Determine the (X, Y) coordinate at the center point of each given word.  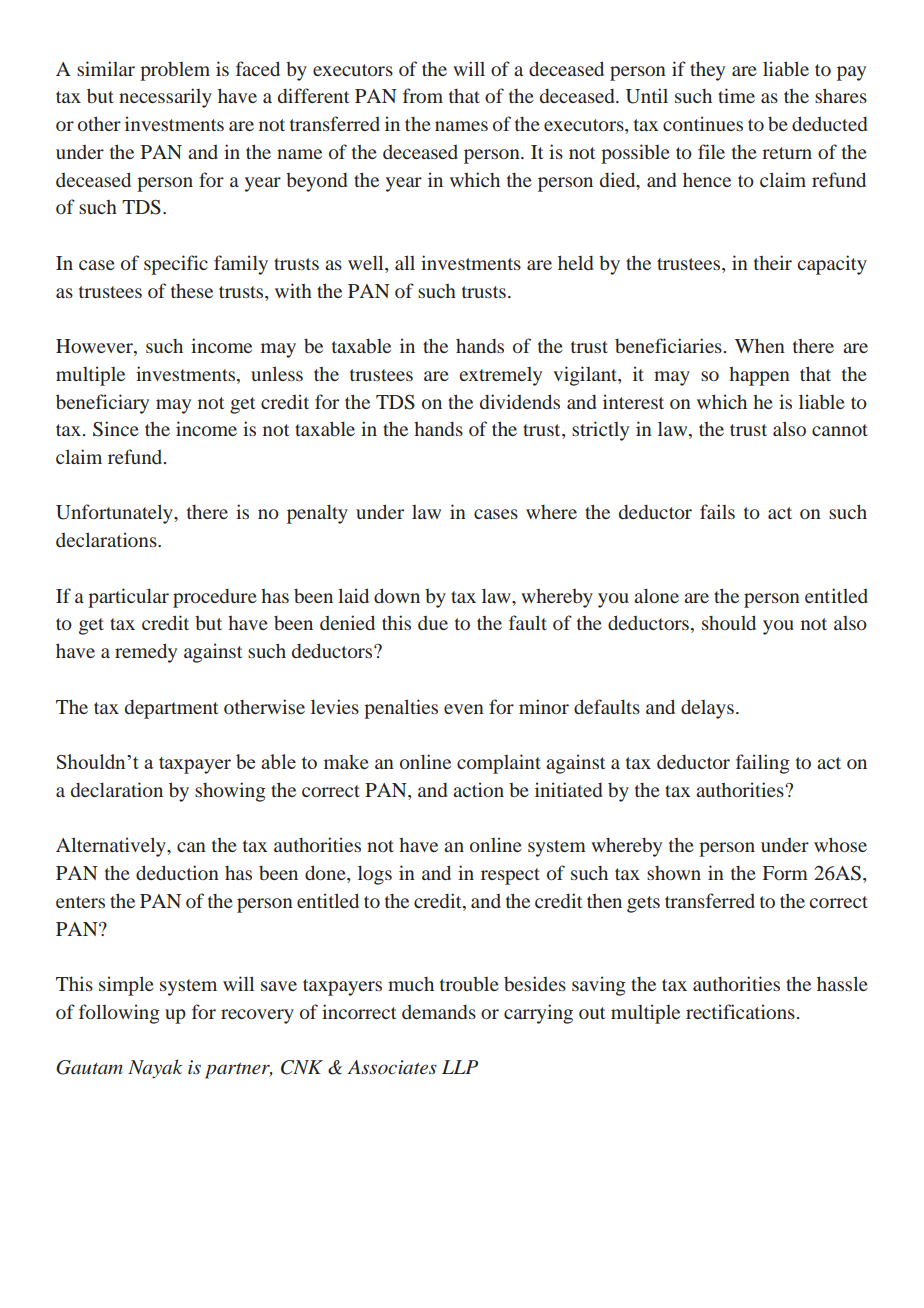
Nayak (155, 1069)
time (736, 95)
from (423, 95)
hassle (842, 983)
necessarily (165, 98)
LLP (460, 1067)
